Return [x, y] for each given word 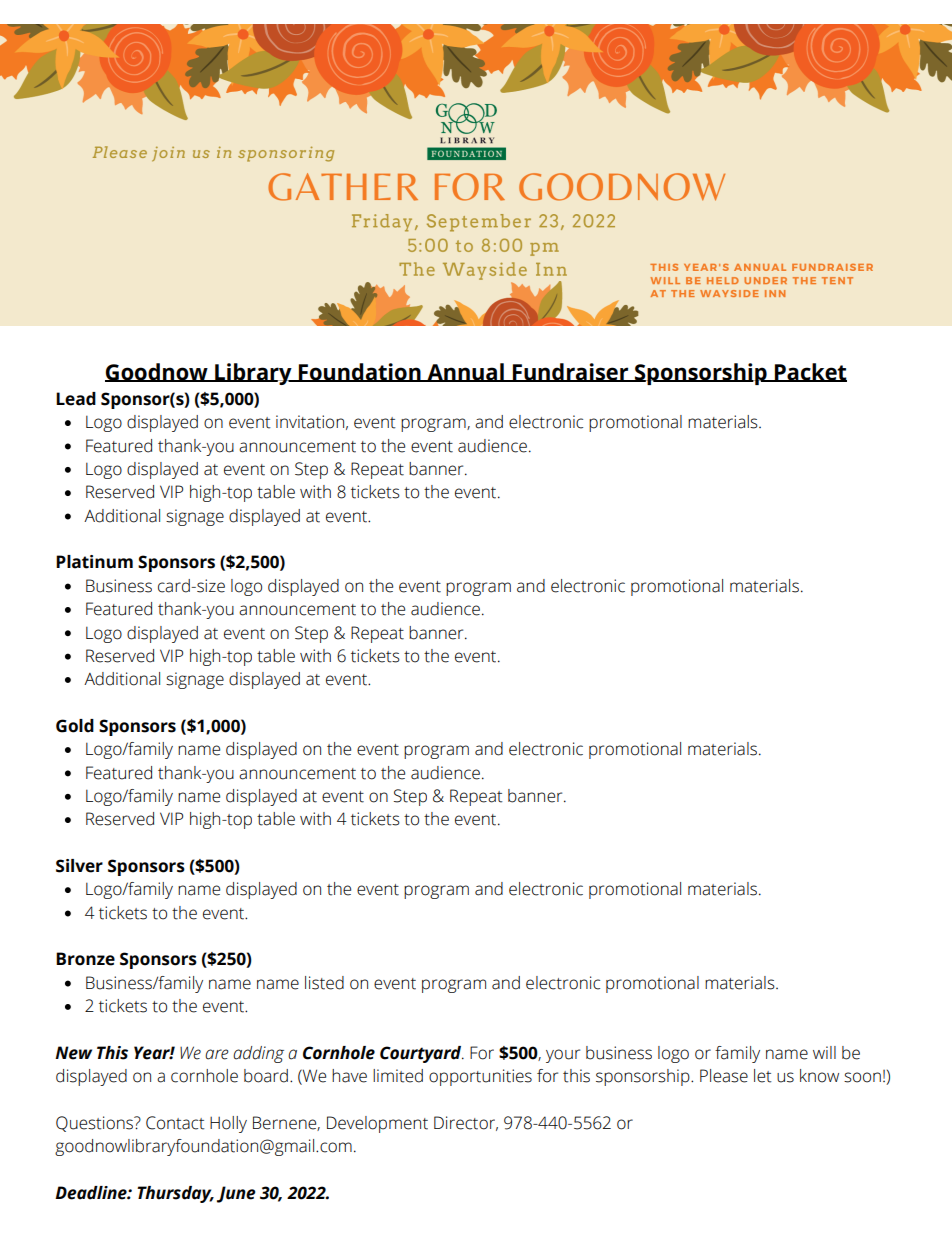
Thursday [175, 1194]
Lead [76, 399]
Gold [75, 726]
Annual [465, 372]
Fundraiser [571, 372]
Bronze [85, 959]
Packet [810, 372]
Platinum [94, 562]
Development [377, 1124]
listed [324, 983]
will [824, 1052]
